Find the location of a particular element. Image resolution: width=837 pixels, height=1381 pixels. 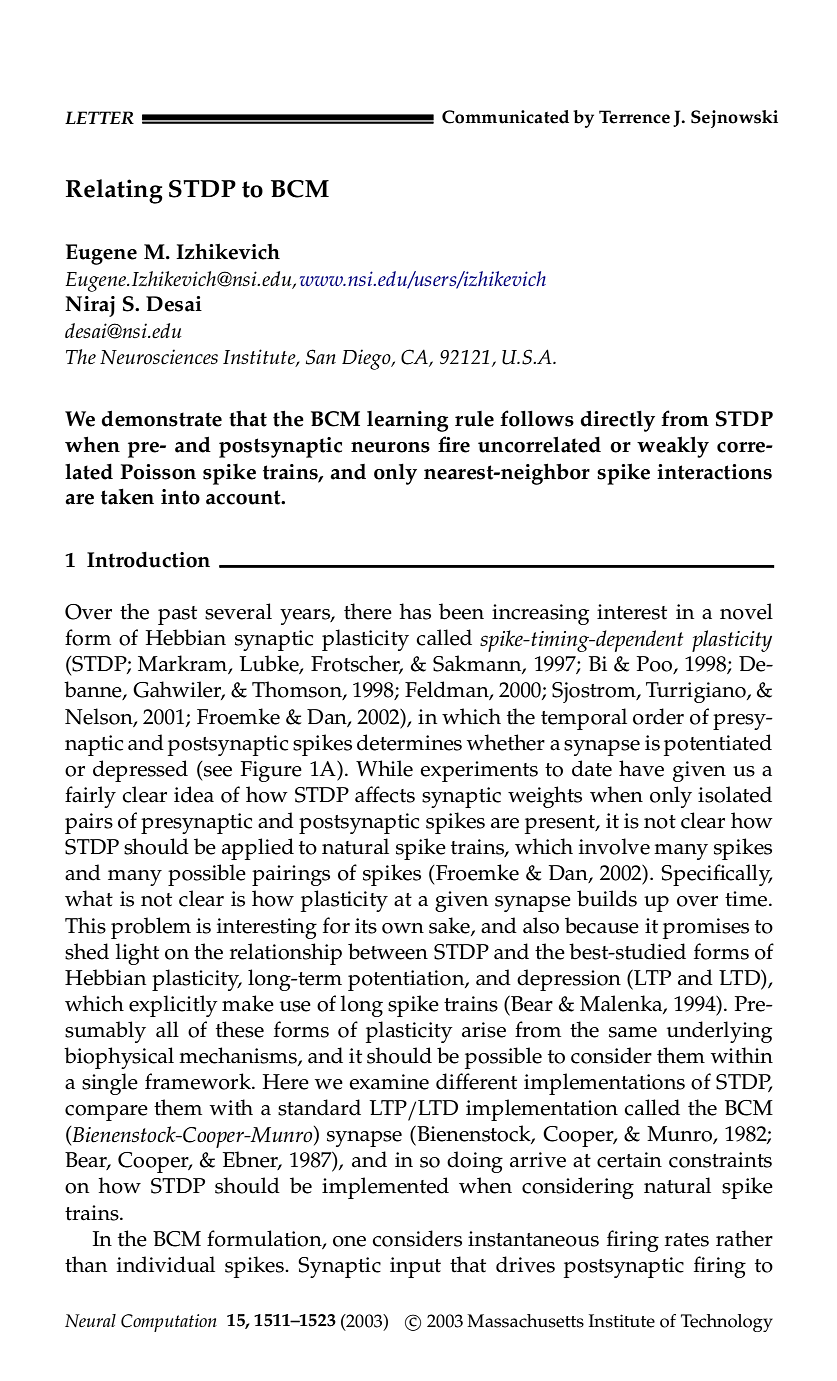

While is located at coordinates (384, 768).
